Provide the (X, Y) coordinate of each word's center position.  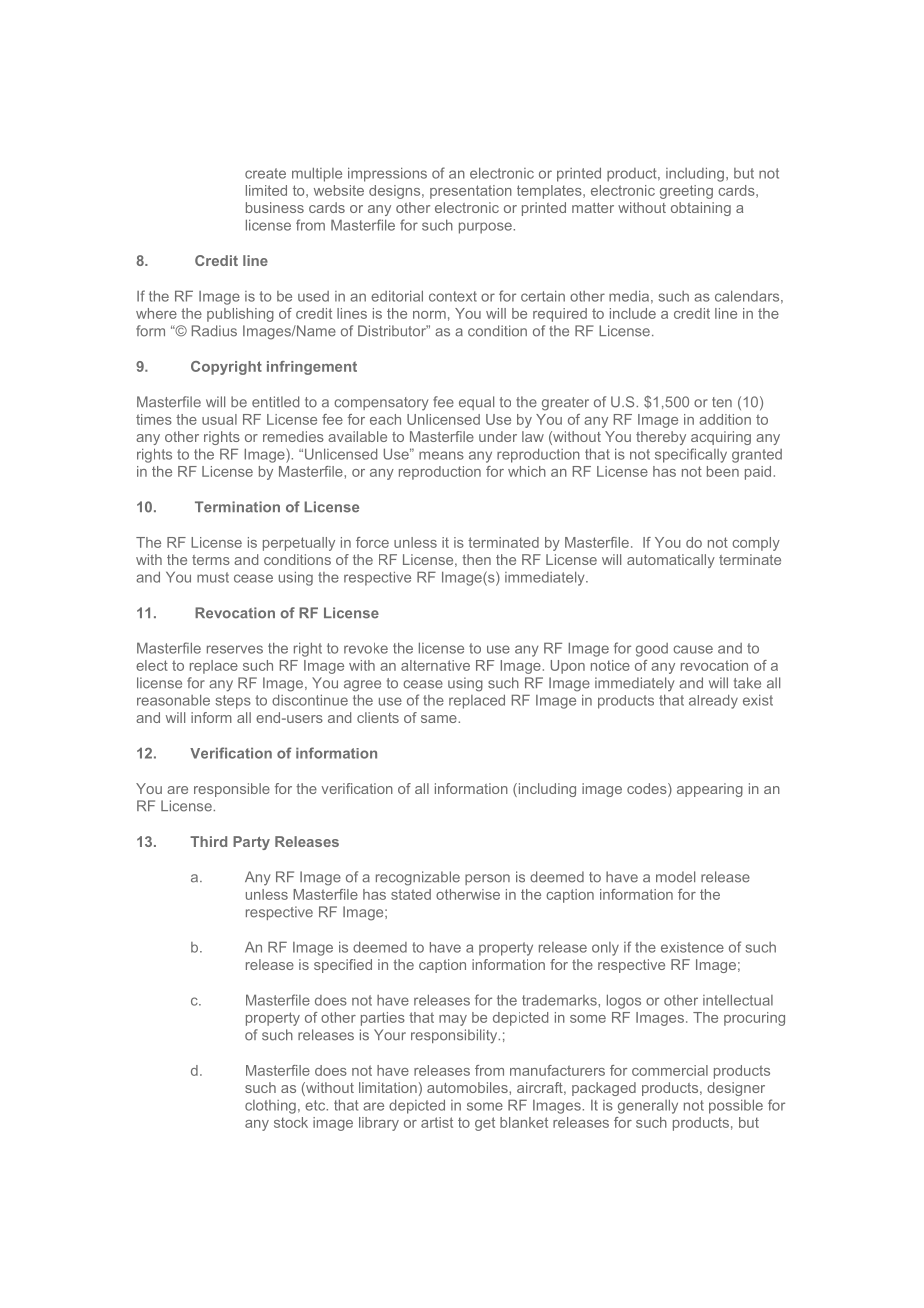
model (675, 877)
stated (411, 894)
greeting (686, 192)
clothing (270, 1107)
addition (725, 419)
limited (266, 190)
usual (219, 419)
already (713, 701)
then (476, 559)
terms (211, 560)
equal (476, 403)
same (440, 719)
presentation (471, 192)
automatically (671, 561)
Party (251, 843)
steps (233, 702)
